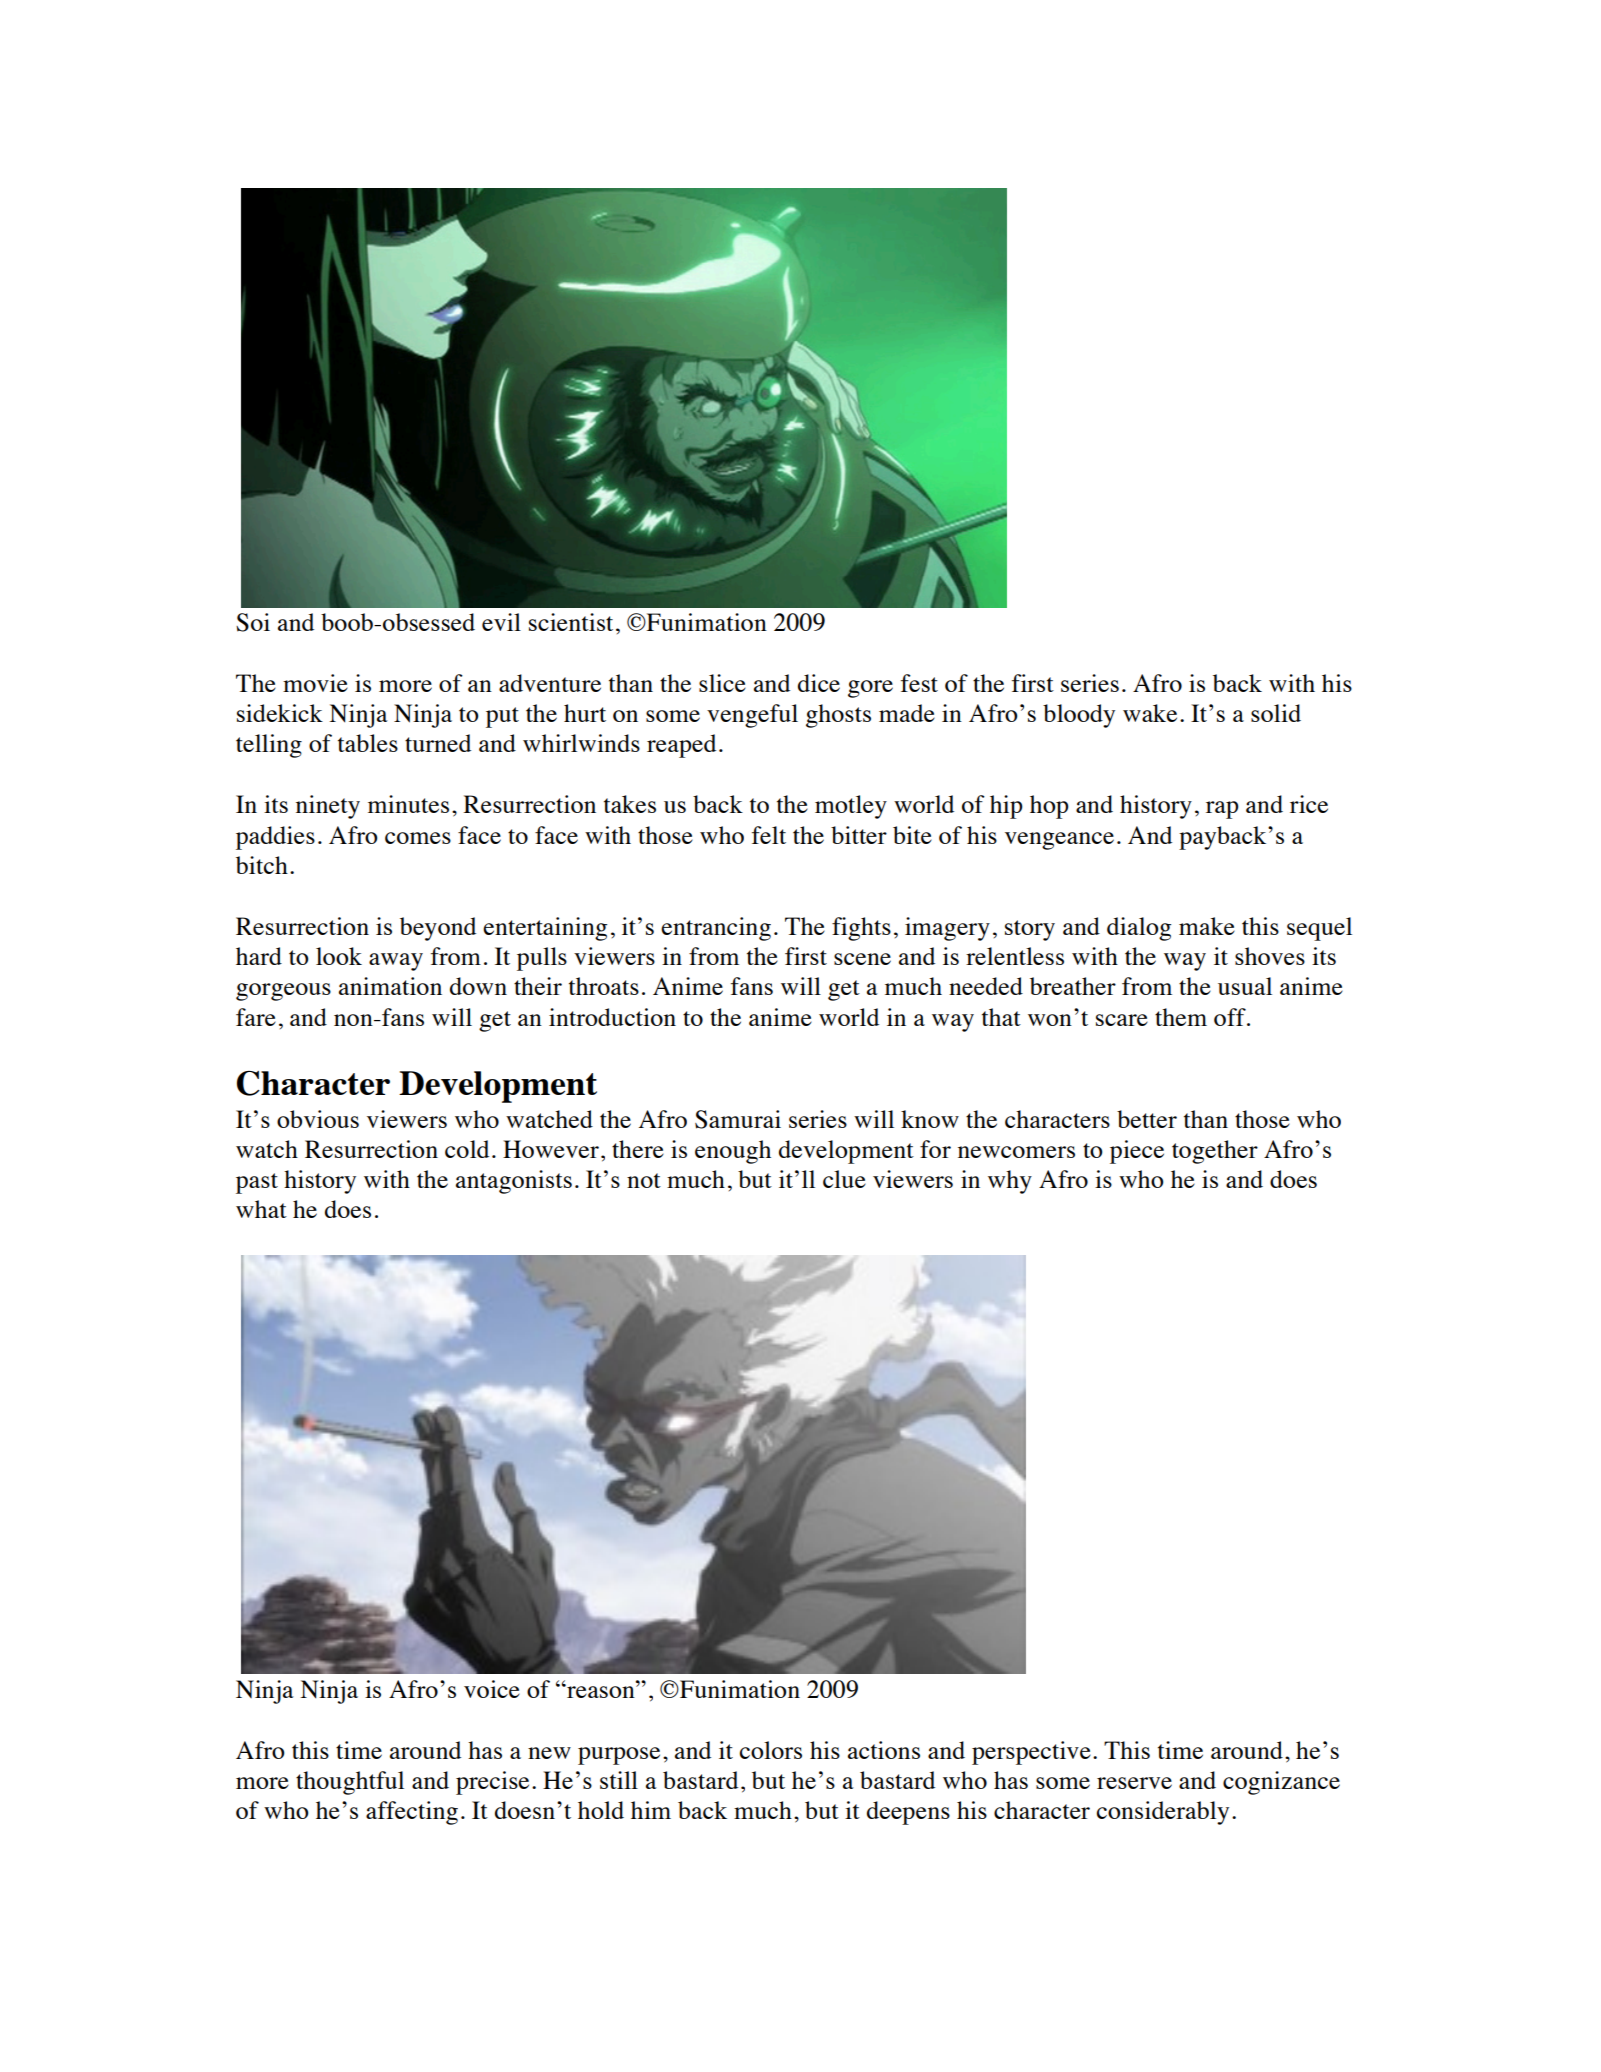 Image resolution: width=1601 pixels, height=2072 pixels. Describe the element at coordinates (771, 1750) in the document. I see `colors` at that location.
